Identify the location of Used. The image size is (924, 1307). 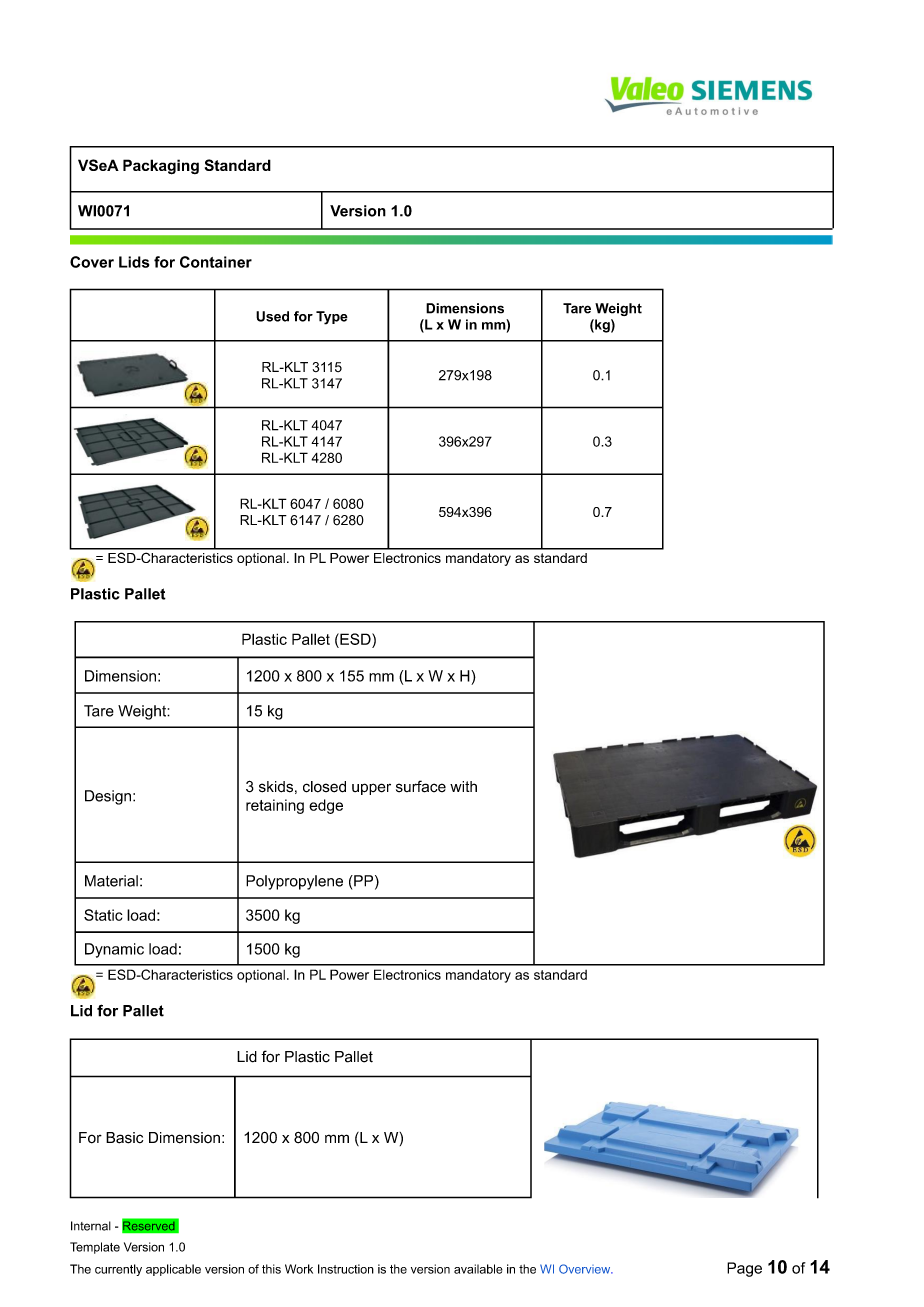
(272, 316).
